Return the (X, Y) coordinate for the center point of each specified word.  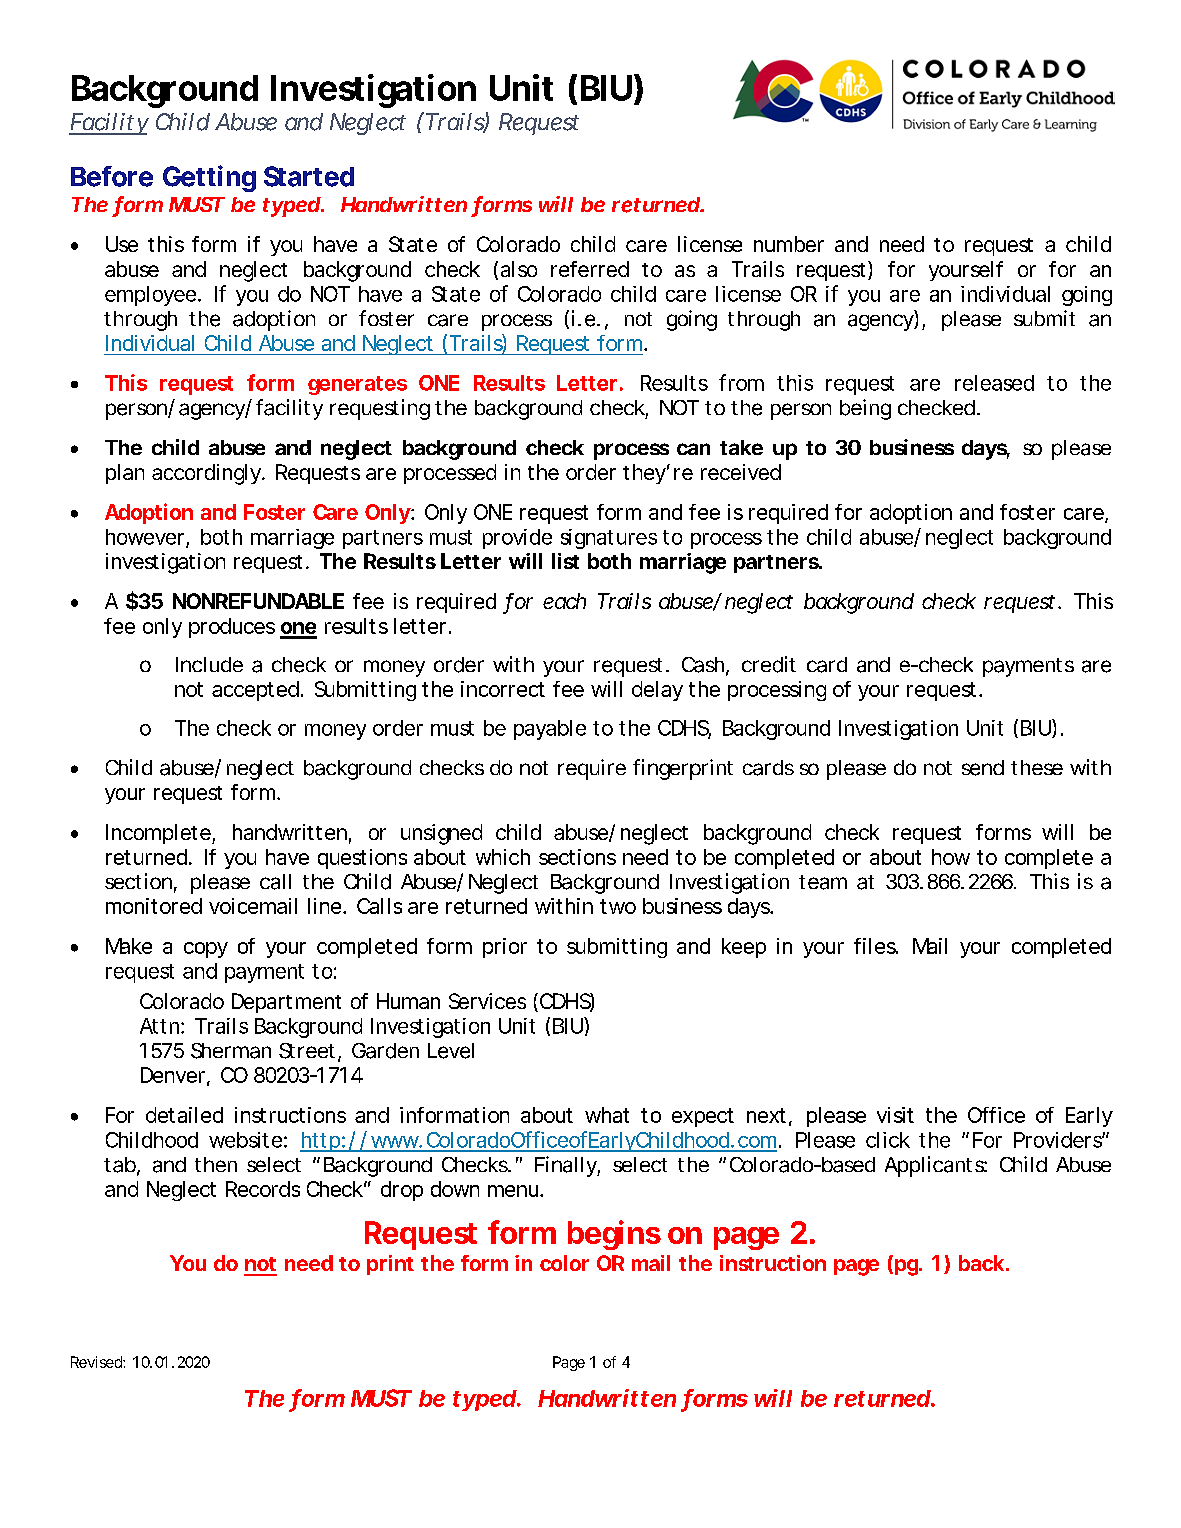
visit (895, 1115)
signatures (609, 539)
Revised (96, 1362)
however (145, 537)
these (1037, 767)
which (503, 857)
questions (362, 859)
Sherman (231, 1051)
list (565, 561)
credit (769, 664)
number (789, 244)
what (607, 1115)
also (519, 269)
